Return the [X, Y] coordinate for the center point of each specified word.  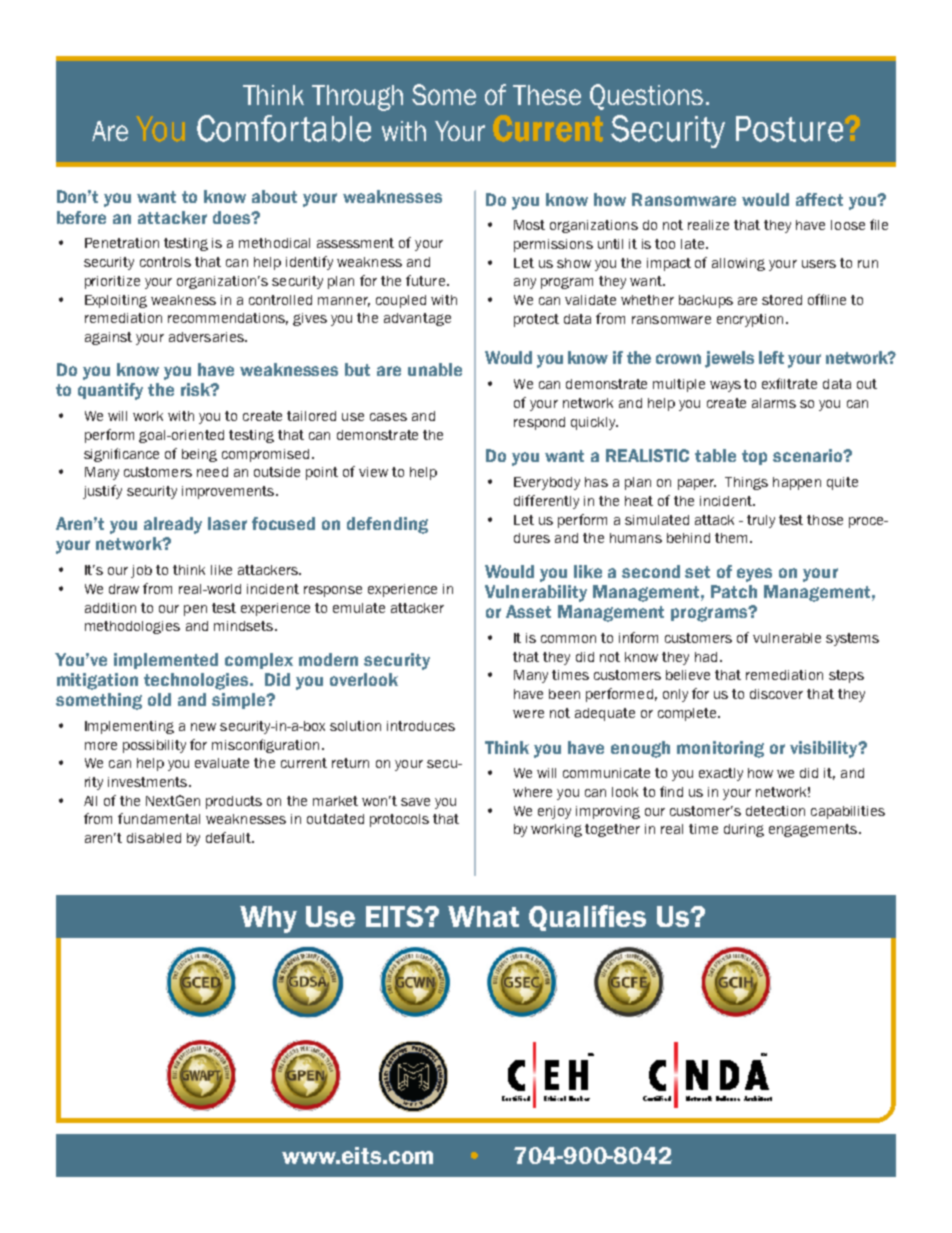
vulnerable [787, 638]
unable [435, 369]
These [547, 95]
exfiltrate [789, 383]
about [274, 196]
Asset [528, 611]
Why [268, 919]
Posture [789, 129]
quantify [110, 391]
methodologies [132, 627]
